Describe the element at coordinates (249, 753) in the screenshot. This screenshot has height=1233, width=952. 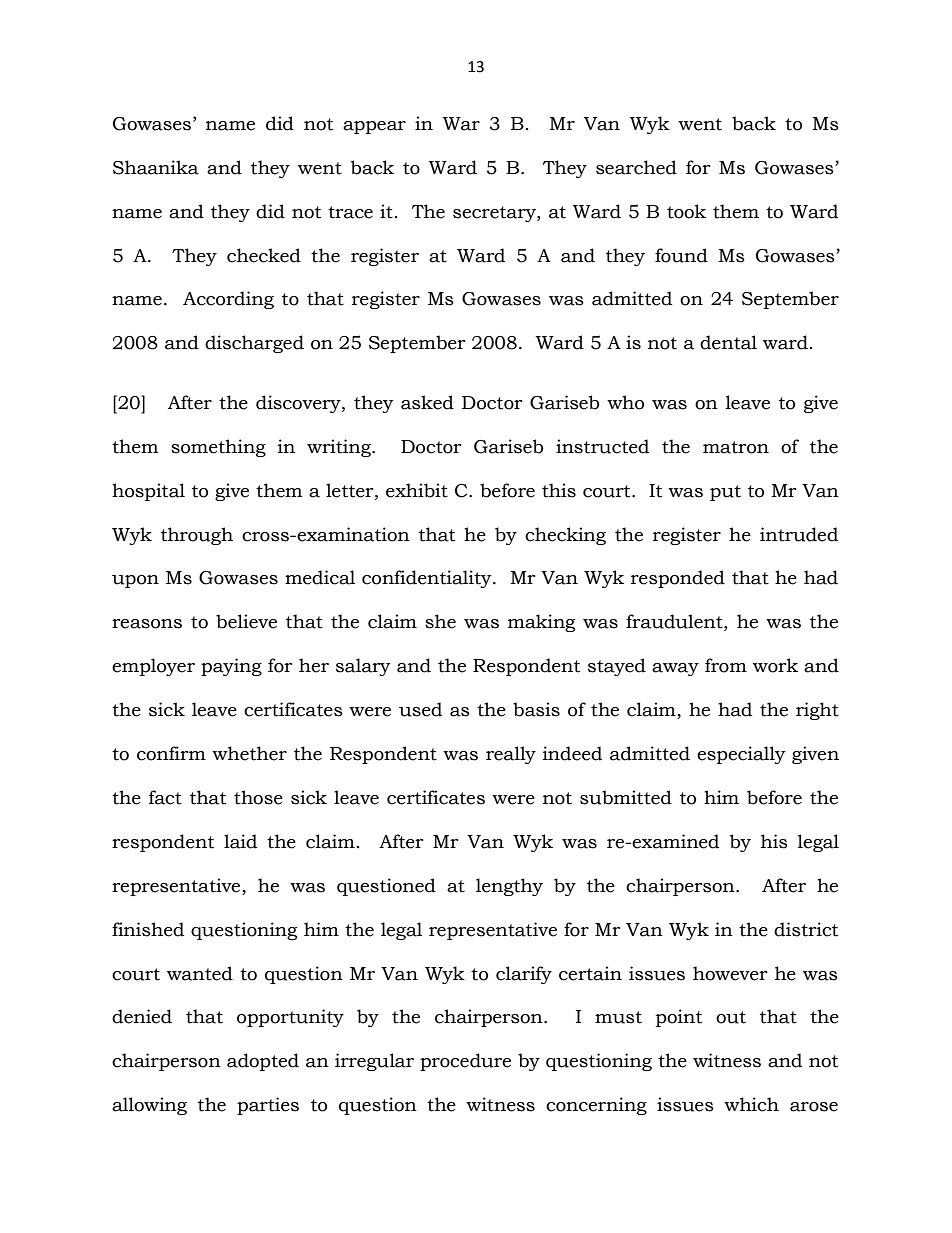
I see `whether` at that location.
